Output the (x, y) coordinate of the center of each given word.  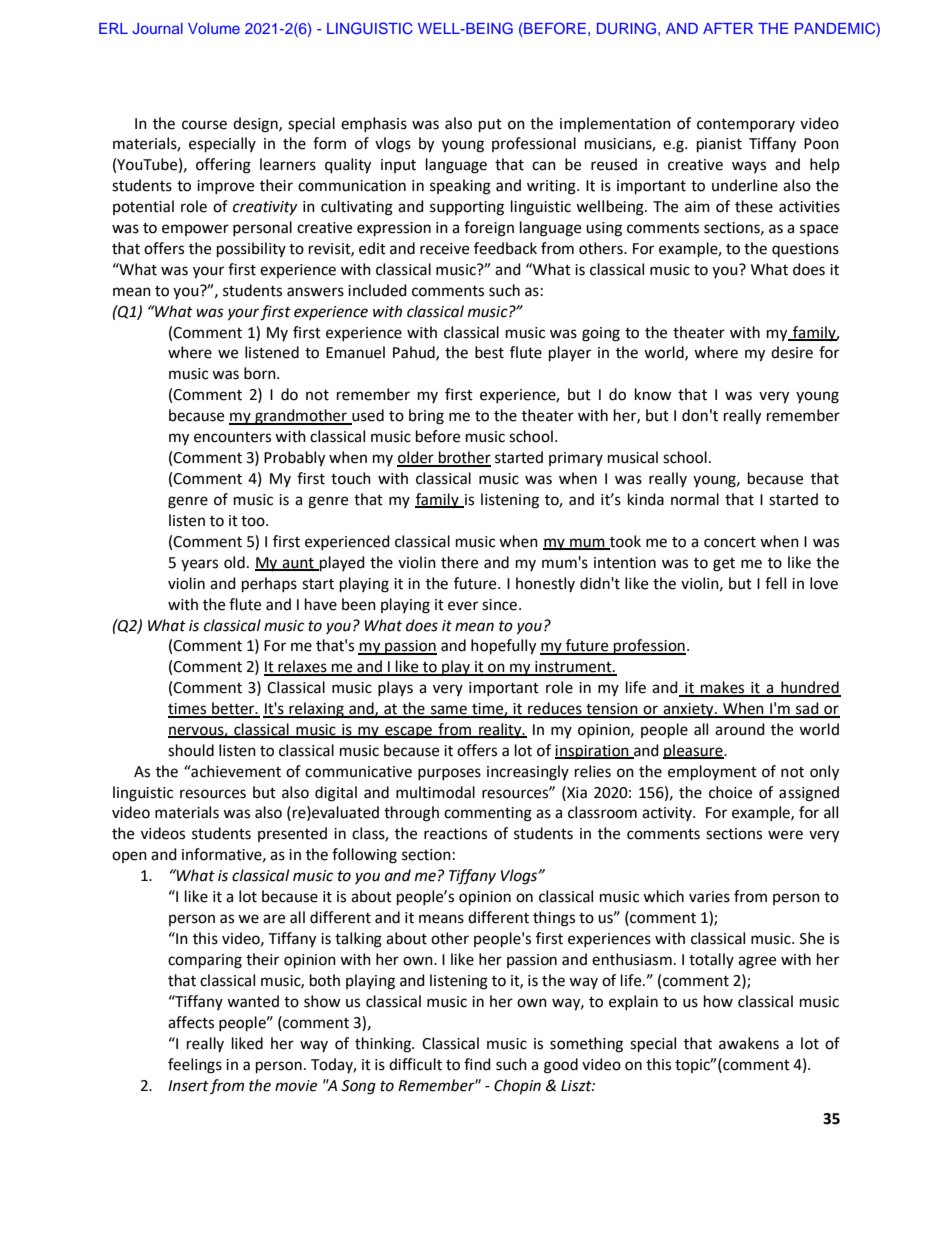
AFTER (728, 28)
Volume (214, 28)
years (199, 565)
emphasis (374, 124)
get (724, 565)
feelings (195, 1066)
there (459, 562)
